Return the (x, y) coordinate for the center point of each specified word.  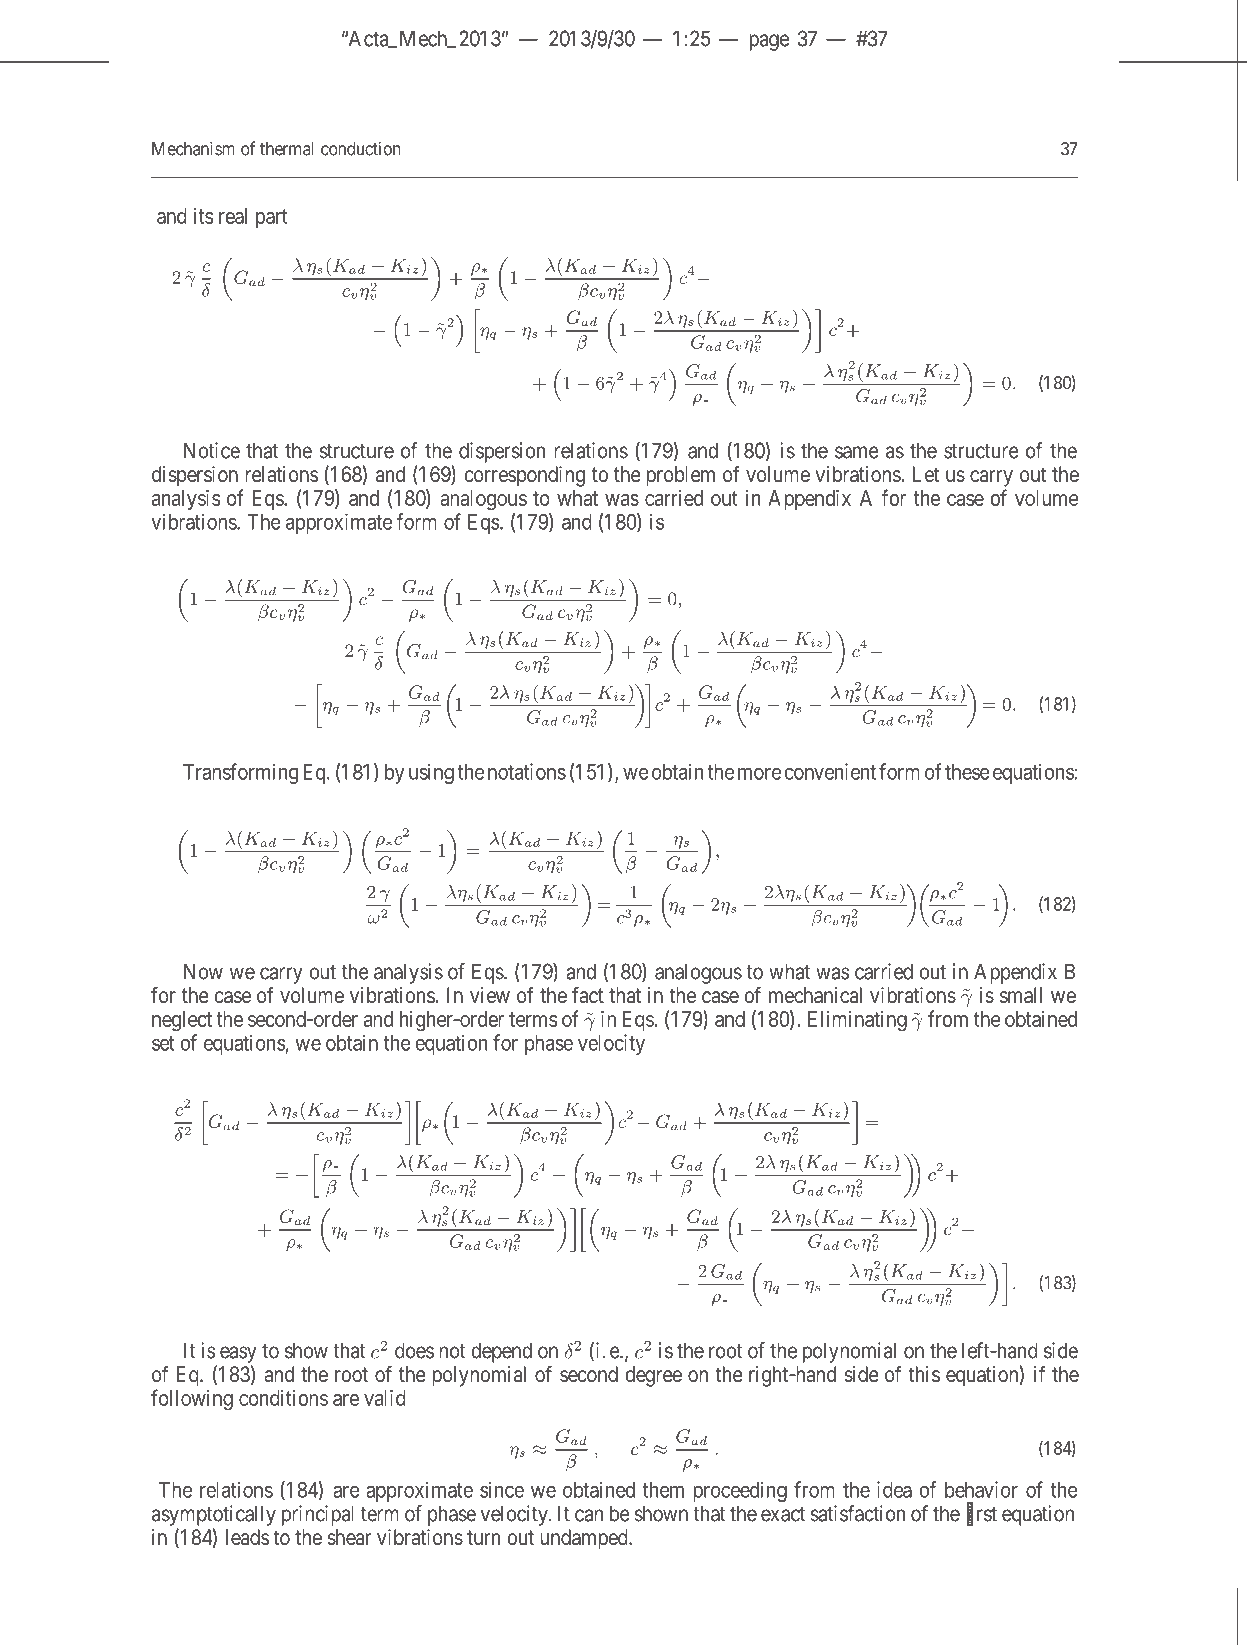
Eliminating (857, 1021)
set (163, 1043)
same (857, 452)
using (431, 773)
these (967, 772)
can (589, 1515)
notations (527, 771)
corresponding (524, 476)
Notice (212, 450)
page (769, 42)
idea (894, 1489)
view (490, 995)
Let (925, 474)
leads (248, 1537)
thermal (286, 149)
